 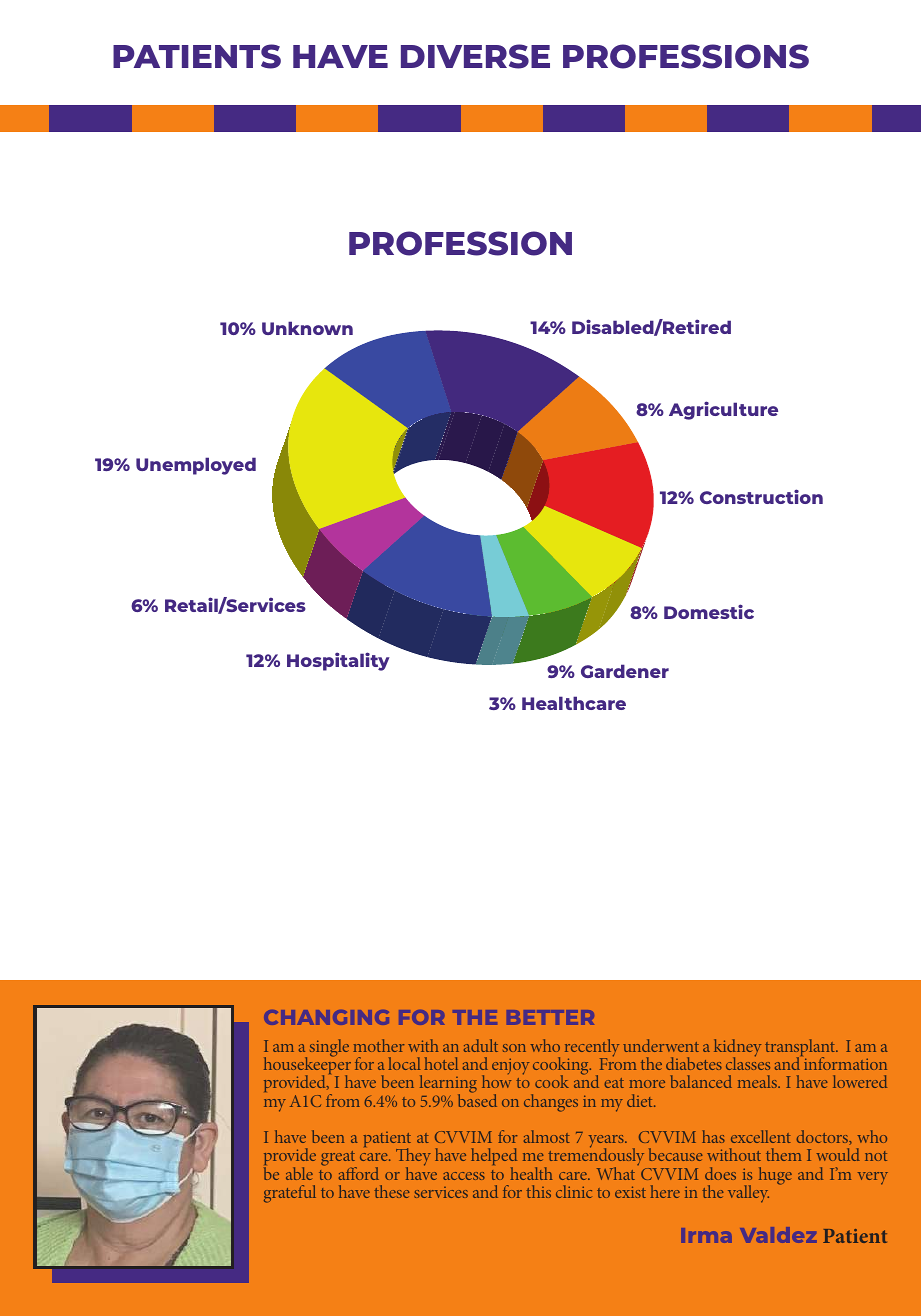 What do you see at coordinates (307, 328) in the page?
I see `Unknown` at bounding box center [307, 328].
